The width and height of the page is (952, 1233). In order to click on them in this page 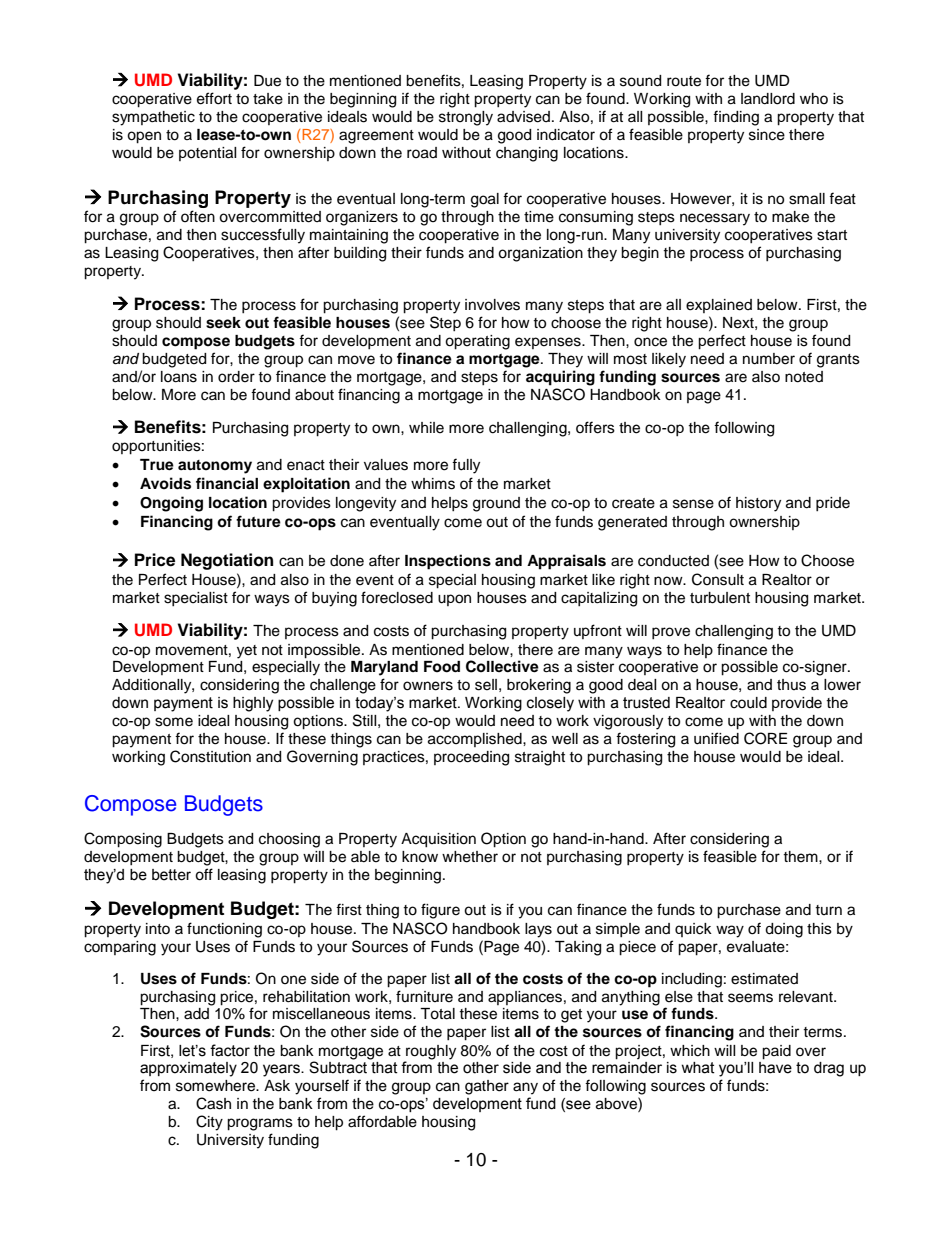, I will do `click(801, 857)`.
